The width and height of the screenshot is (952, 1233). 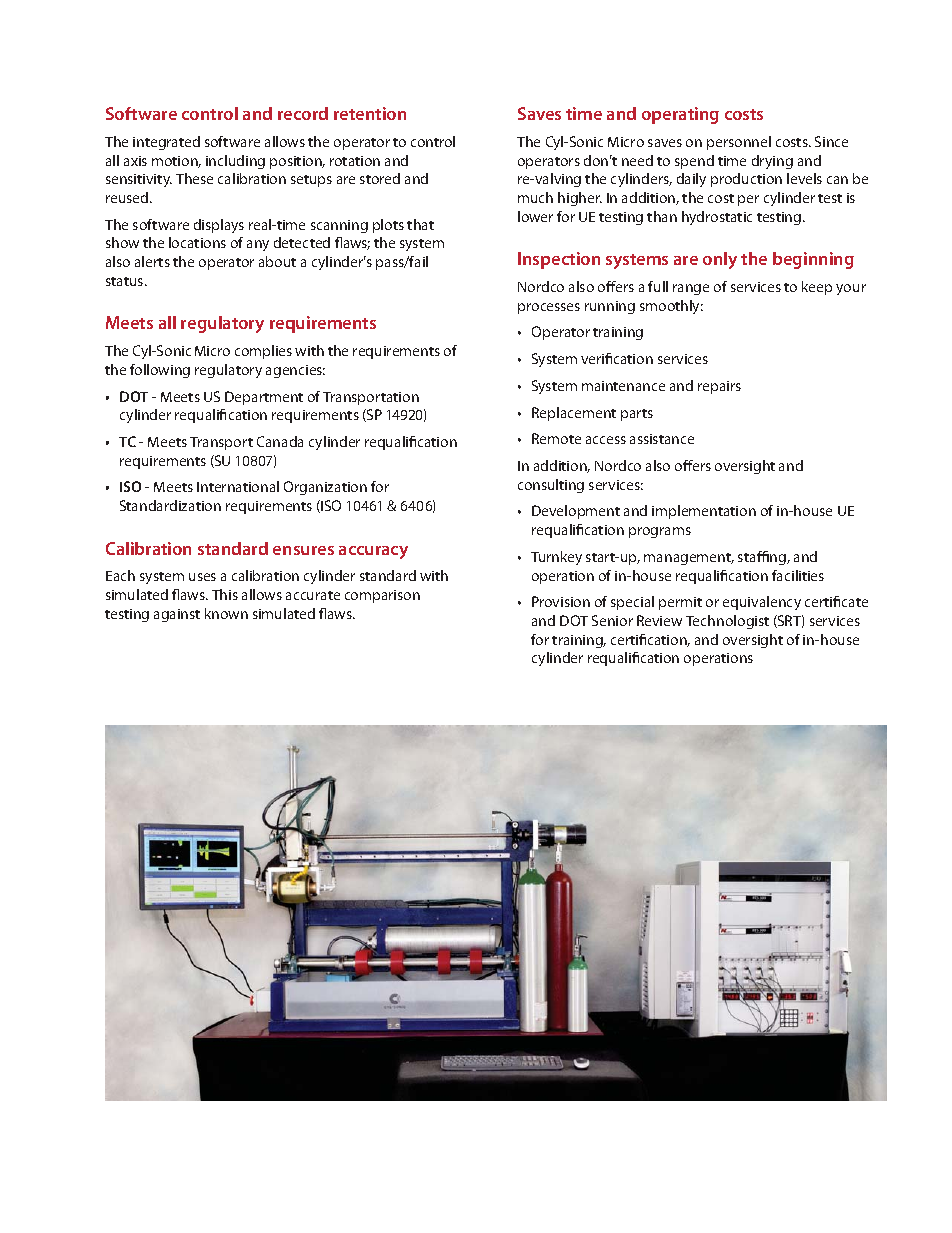 What do you see at coordinates (551, 486) in the screenshot?
I see `consulting` at bounding box center [551, 486].
